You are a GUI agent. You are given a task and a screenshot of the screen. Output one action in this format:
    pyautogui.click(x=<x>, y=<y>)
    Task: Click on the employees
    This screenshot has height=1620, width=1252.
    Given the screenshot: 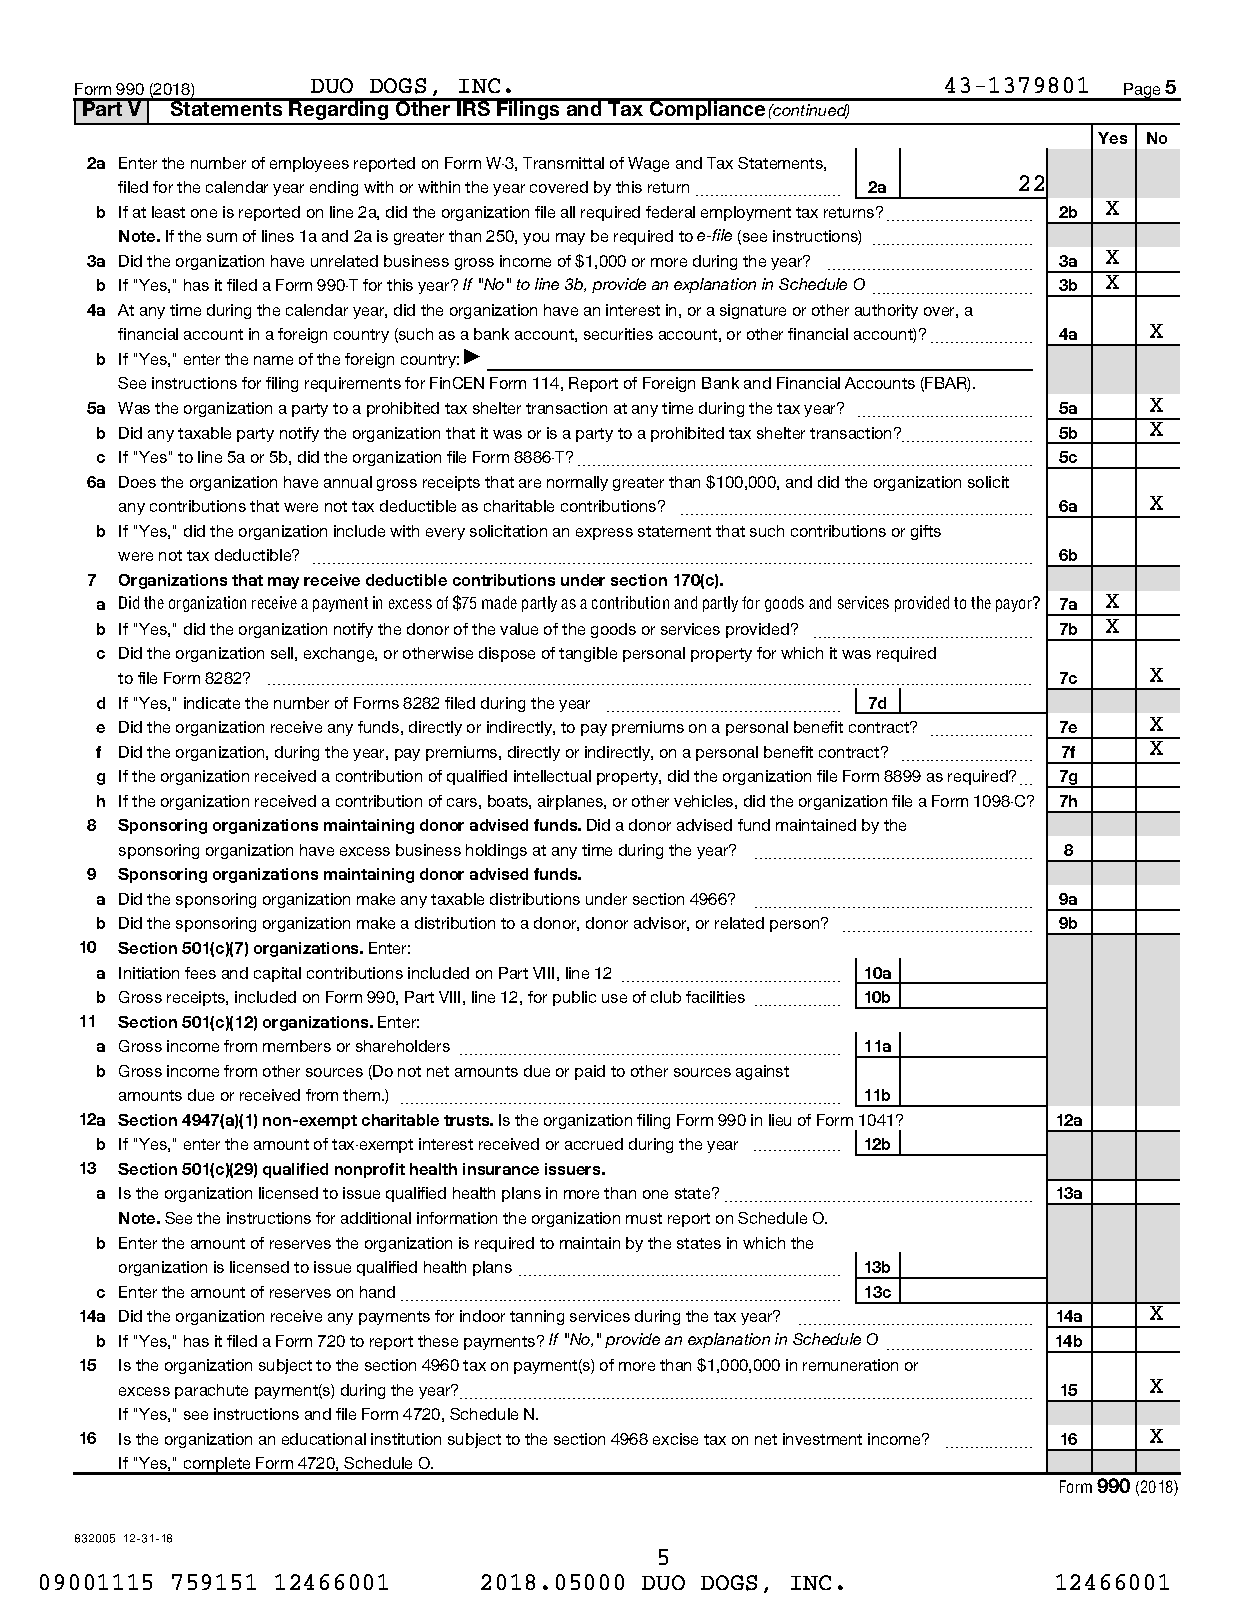 What is the action you would take?
    pyautogui.click(x=309, y=164)
